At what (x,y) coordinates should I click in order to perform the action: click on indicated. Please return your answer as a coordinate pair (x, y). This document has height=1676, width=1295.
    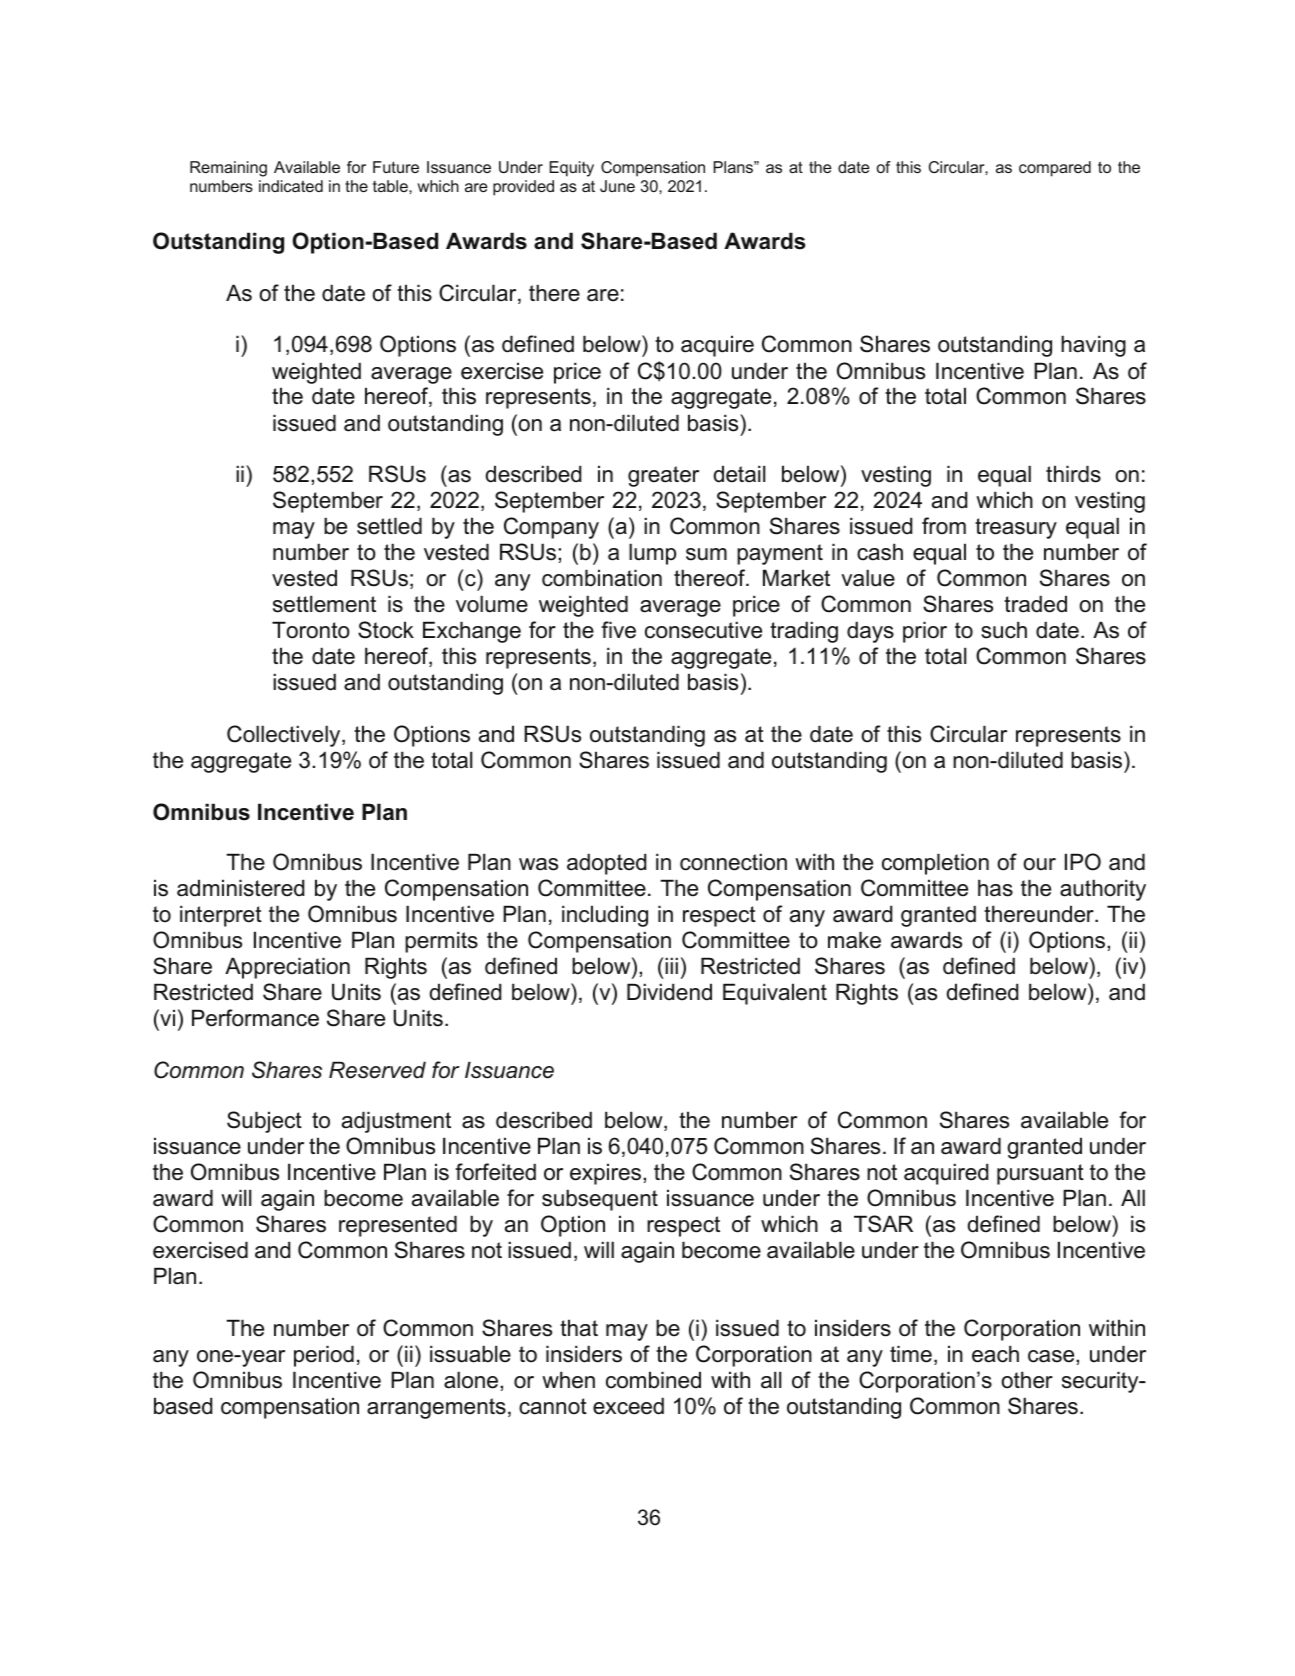
    Looking at the image, I should click on (291, 186).
